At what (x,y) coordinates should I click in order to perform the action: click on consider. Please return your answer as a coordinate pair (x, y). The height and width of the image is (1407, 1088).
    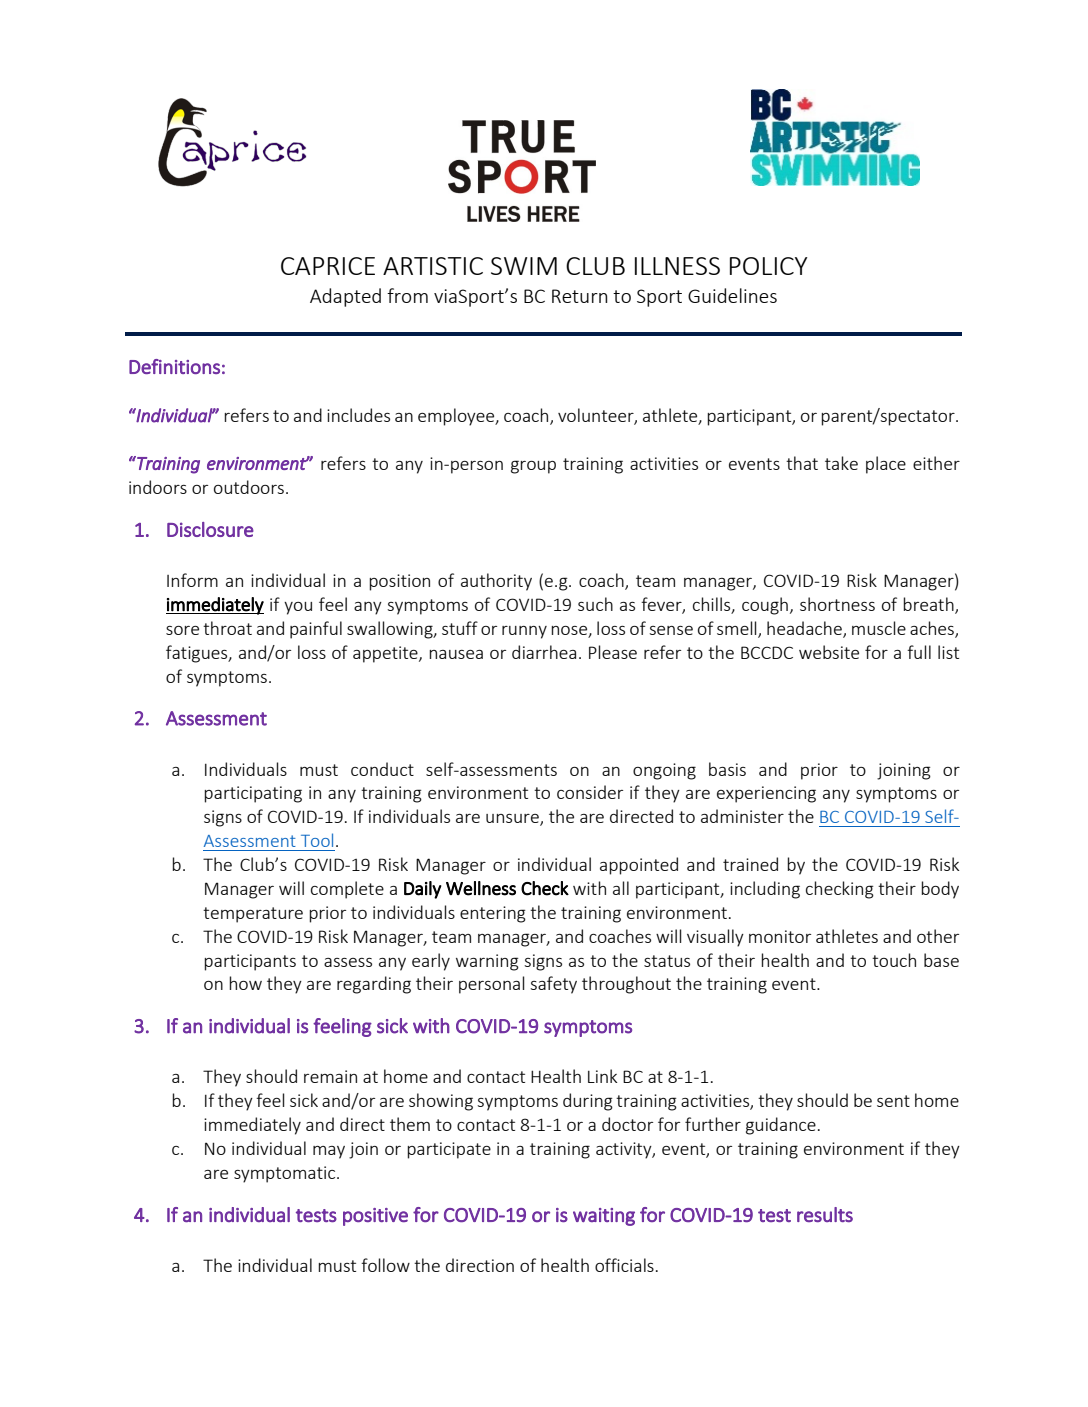
    Looking at the image, I should click on (590, 792).
